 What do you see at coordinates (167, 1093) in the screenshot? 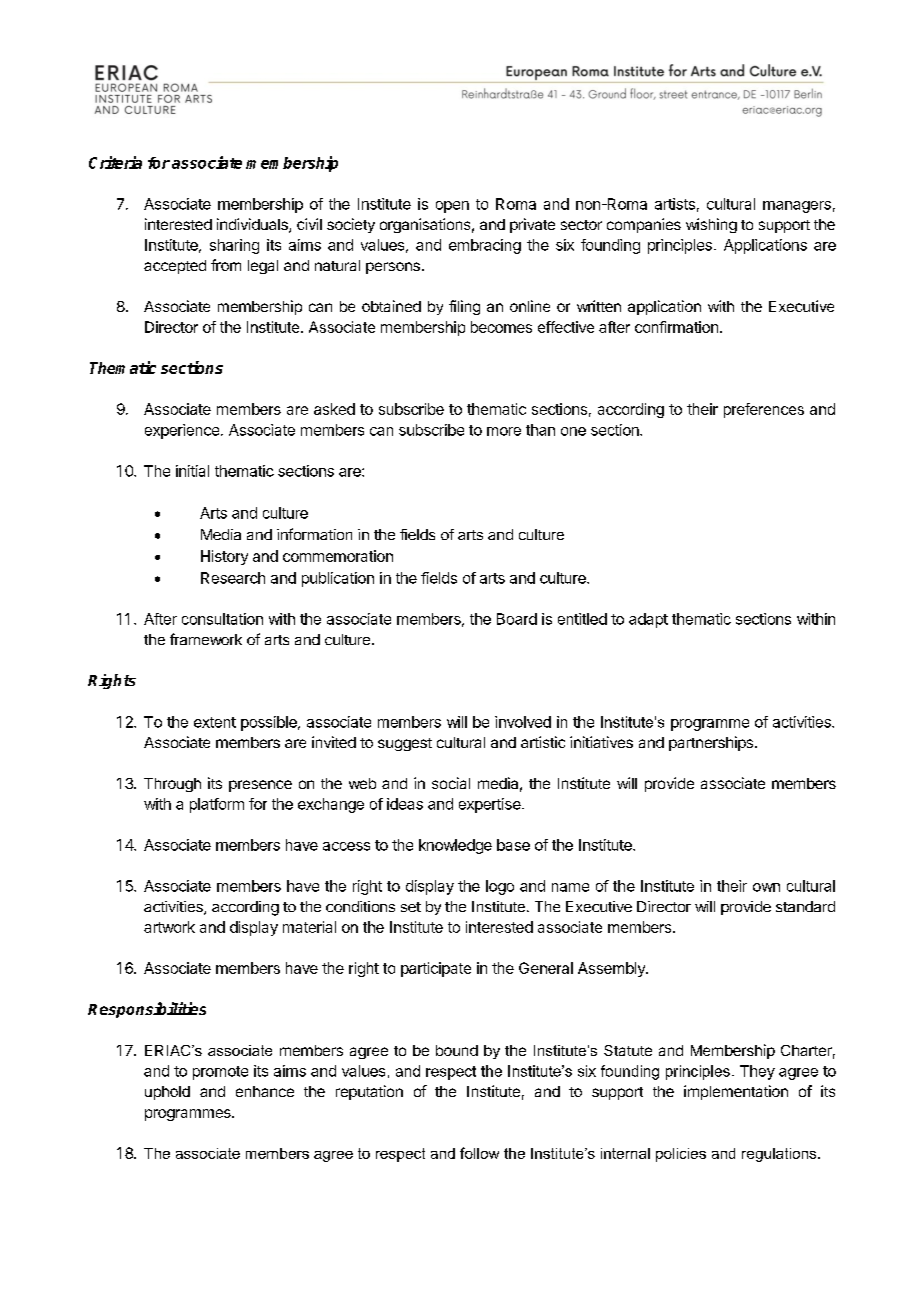
I see `uphold` at bounding box center [167, 1093].
